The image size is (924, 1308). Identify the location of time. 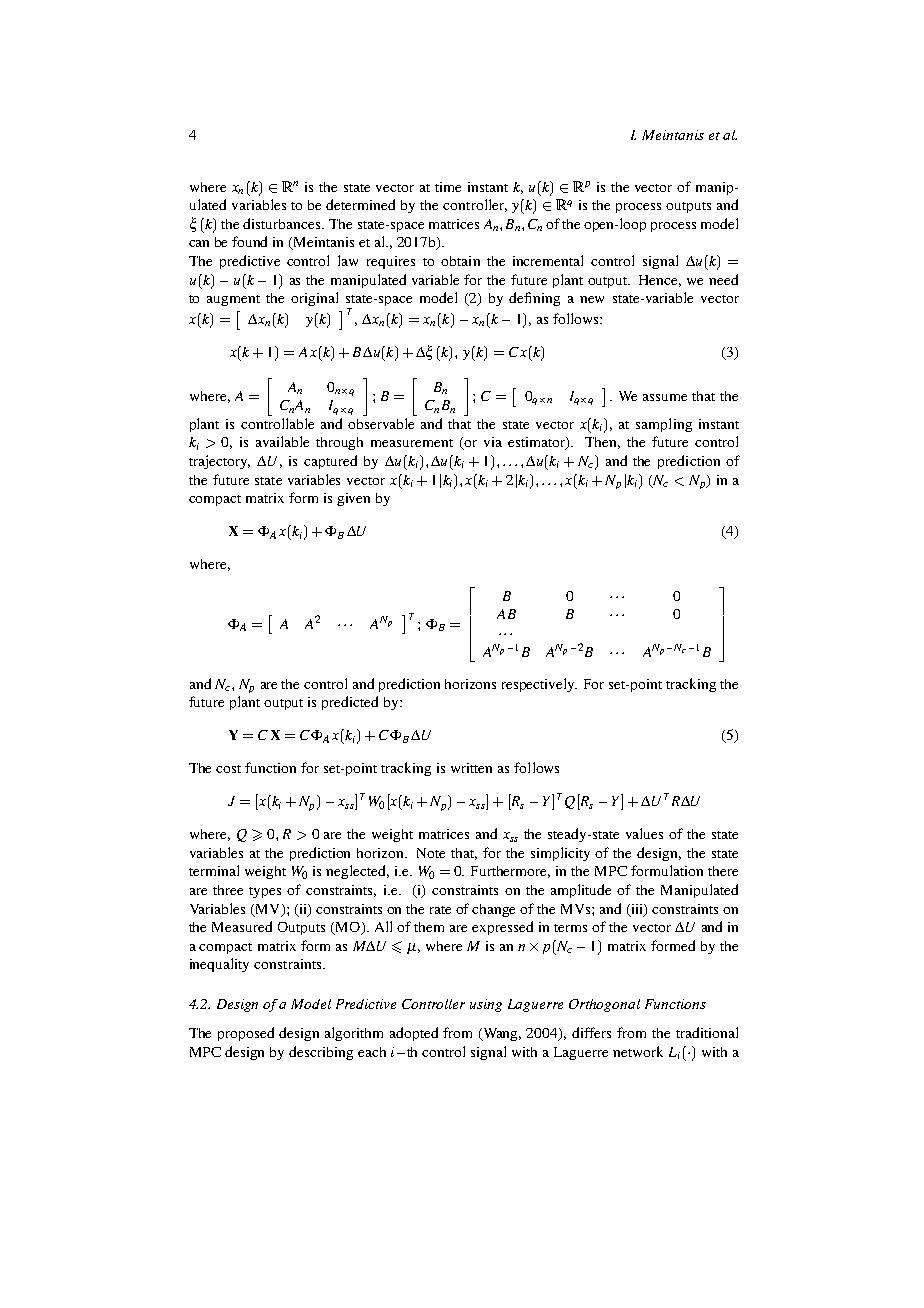
(448, 187).
